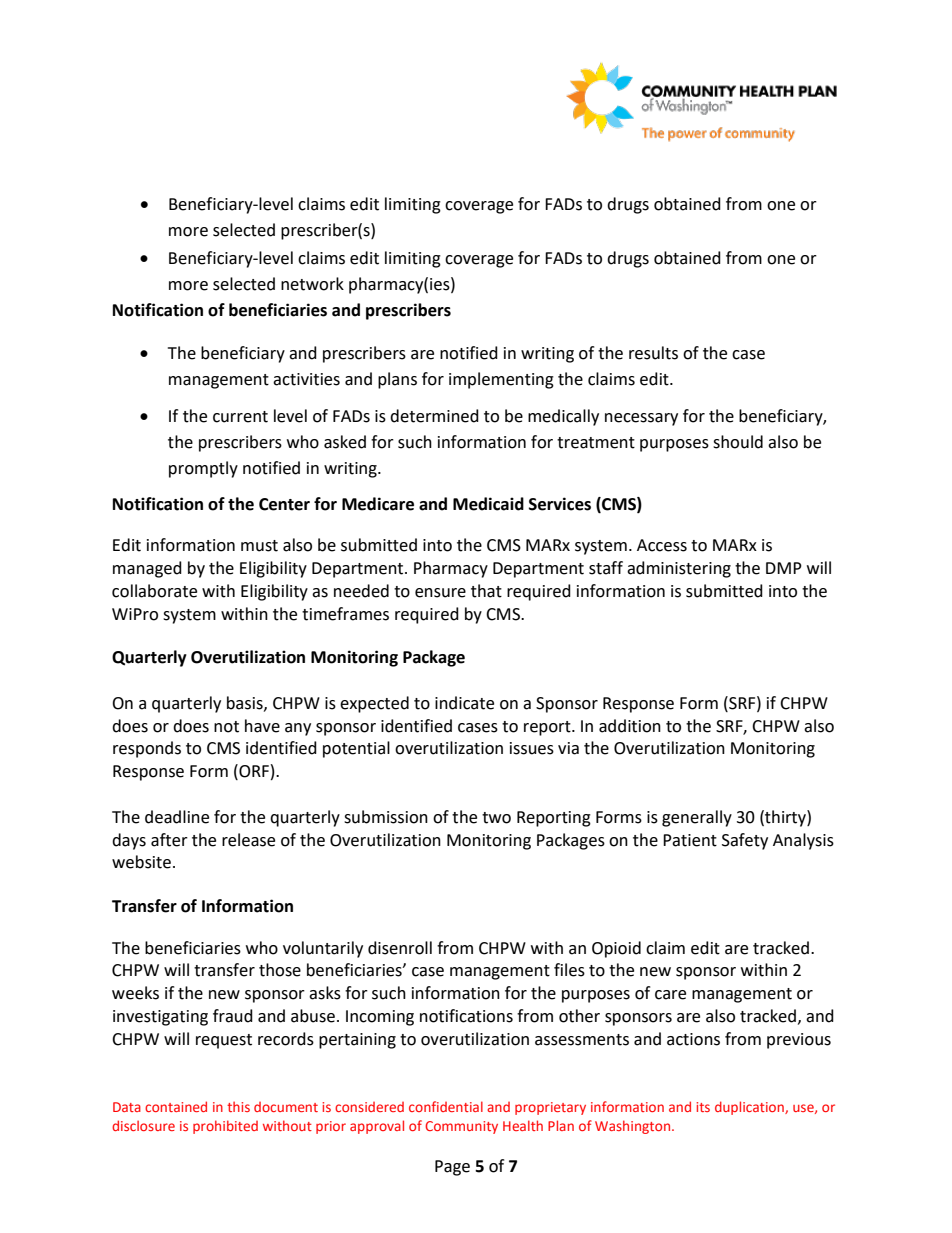  Describe the element at coordinates (312, 284) in the screenshot. I see `network` at that location.
